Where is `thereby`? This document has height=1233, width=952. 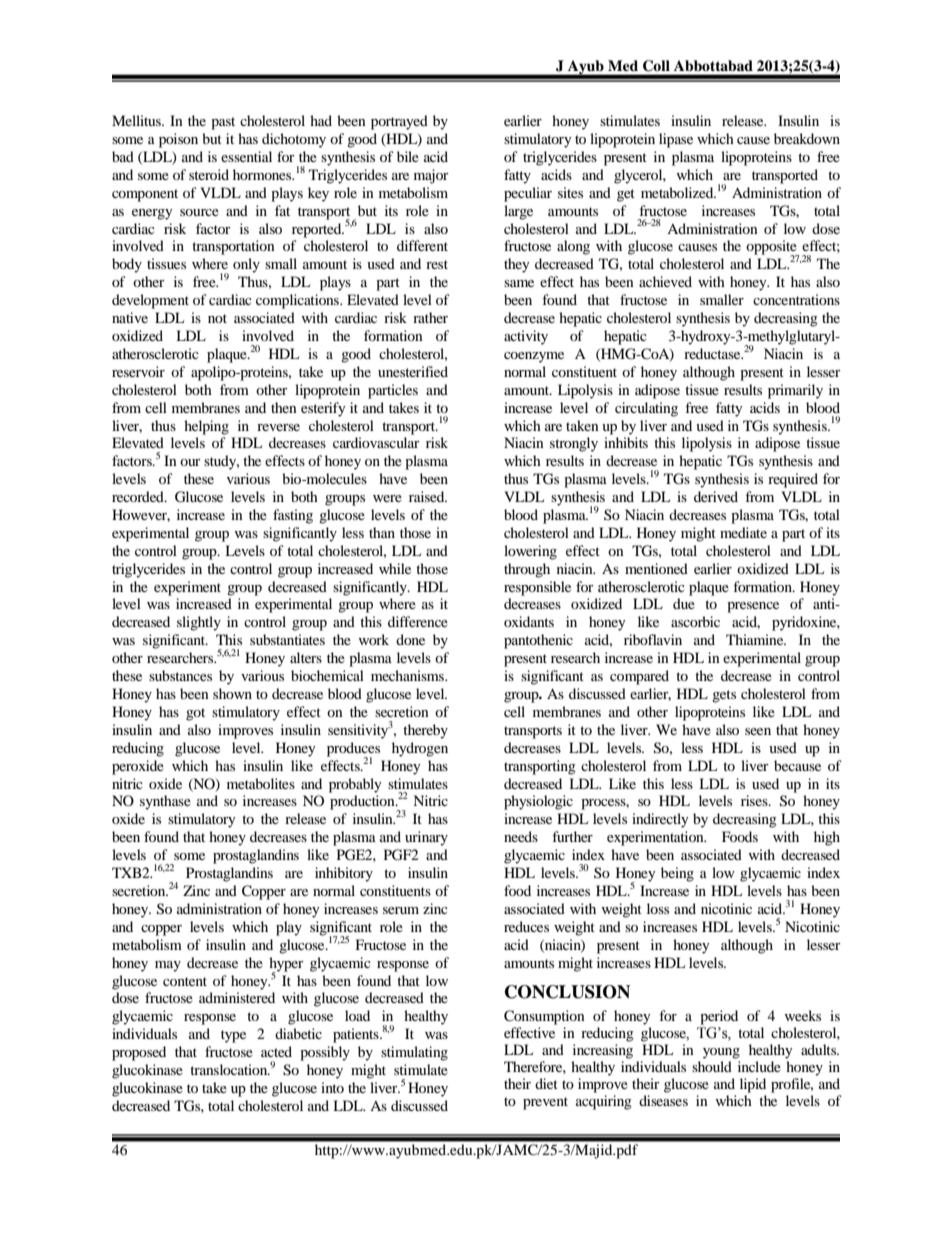 thereby is located at coordinates (425, 731).
